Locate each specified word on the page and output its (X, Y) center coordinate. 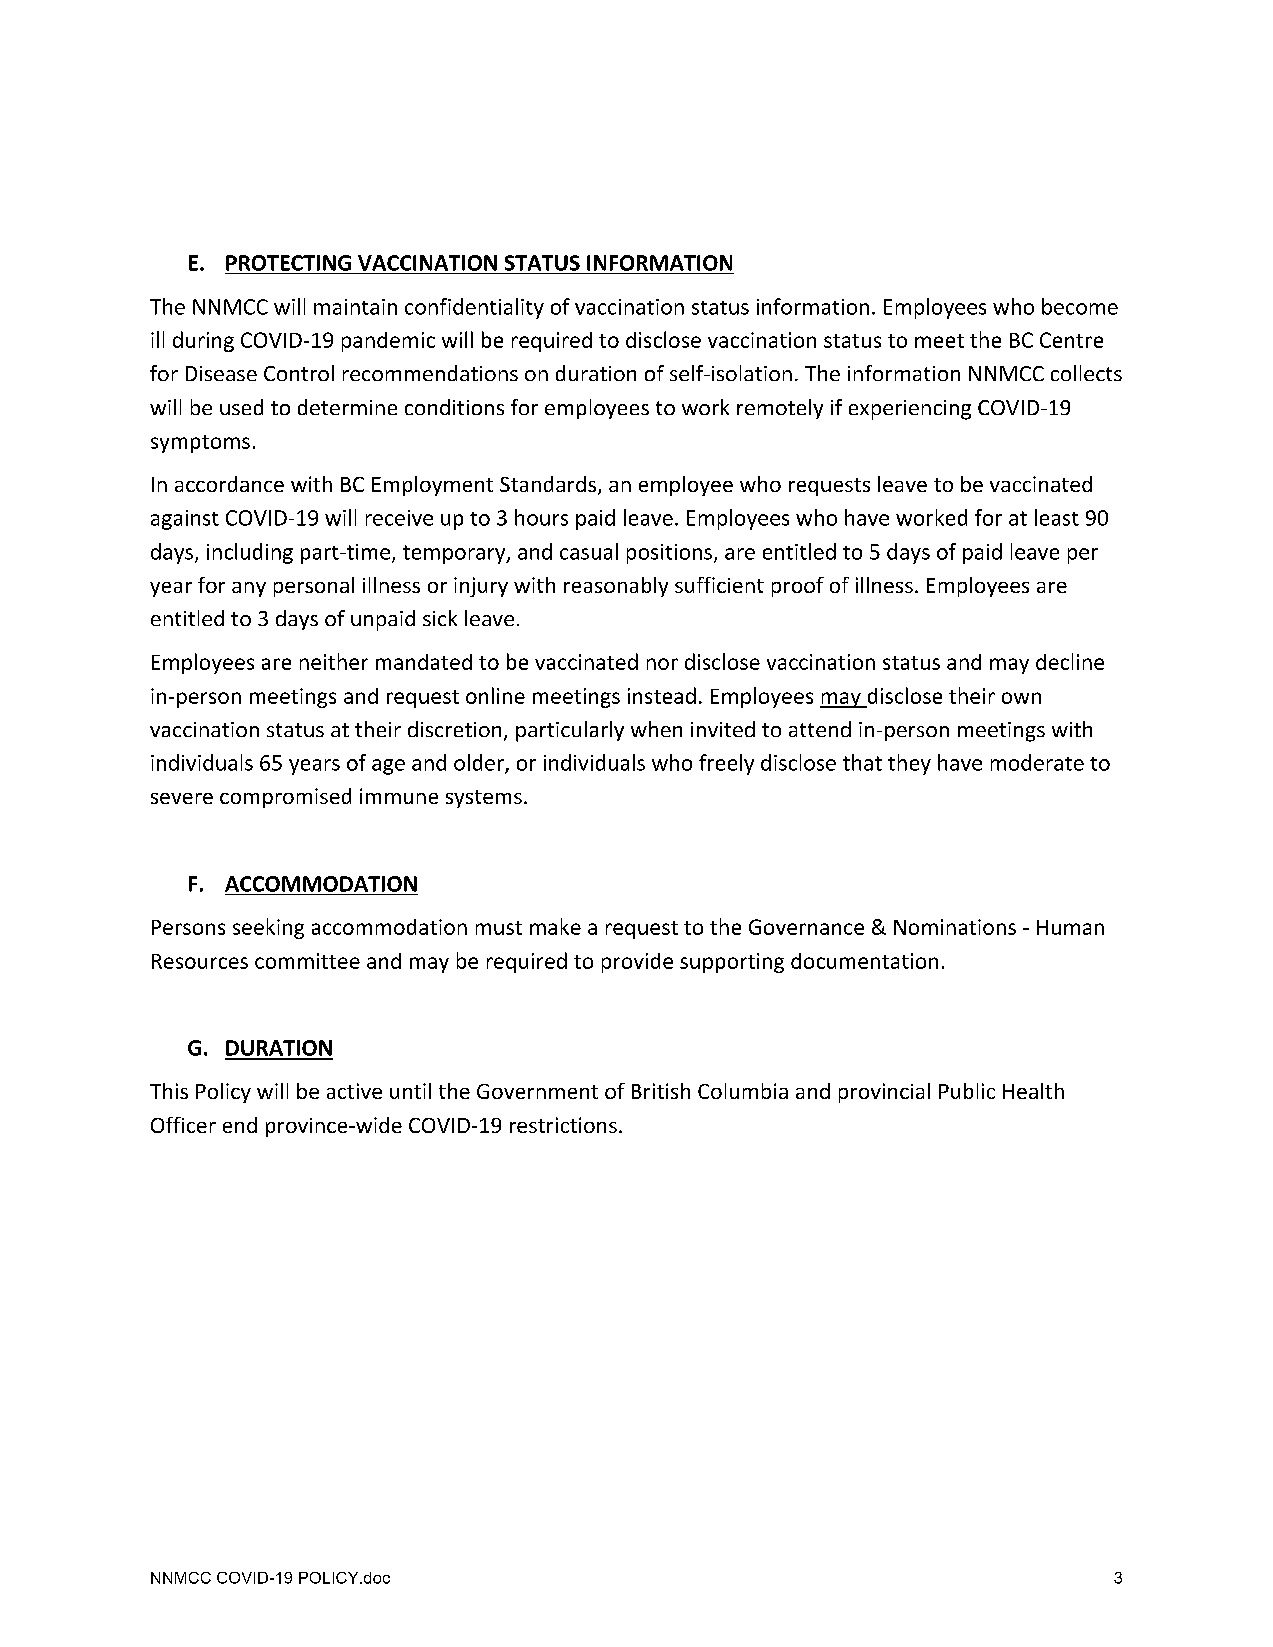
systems (484, 799)
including (250, 553)
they (909, 764)
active (354, 1091)
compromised (285, 798)
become (1080, 306)
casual (589, 551)
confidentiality (474, 308)
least (1057, 517)
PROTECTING (288, 263)
